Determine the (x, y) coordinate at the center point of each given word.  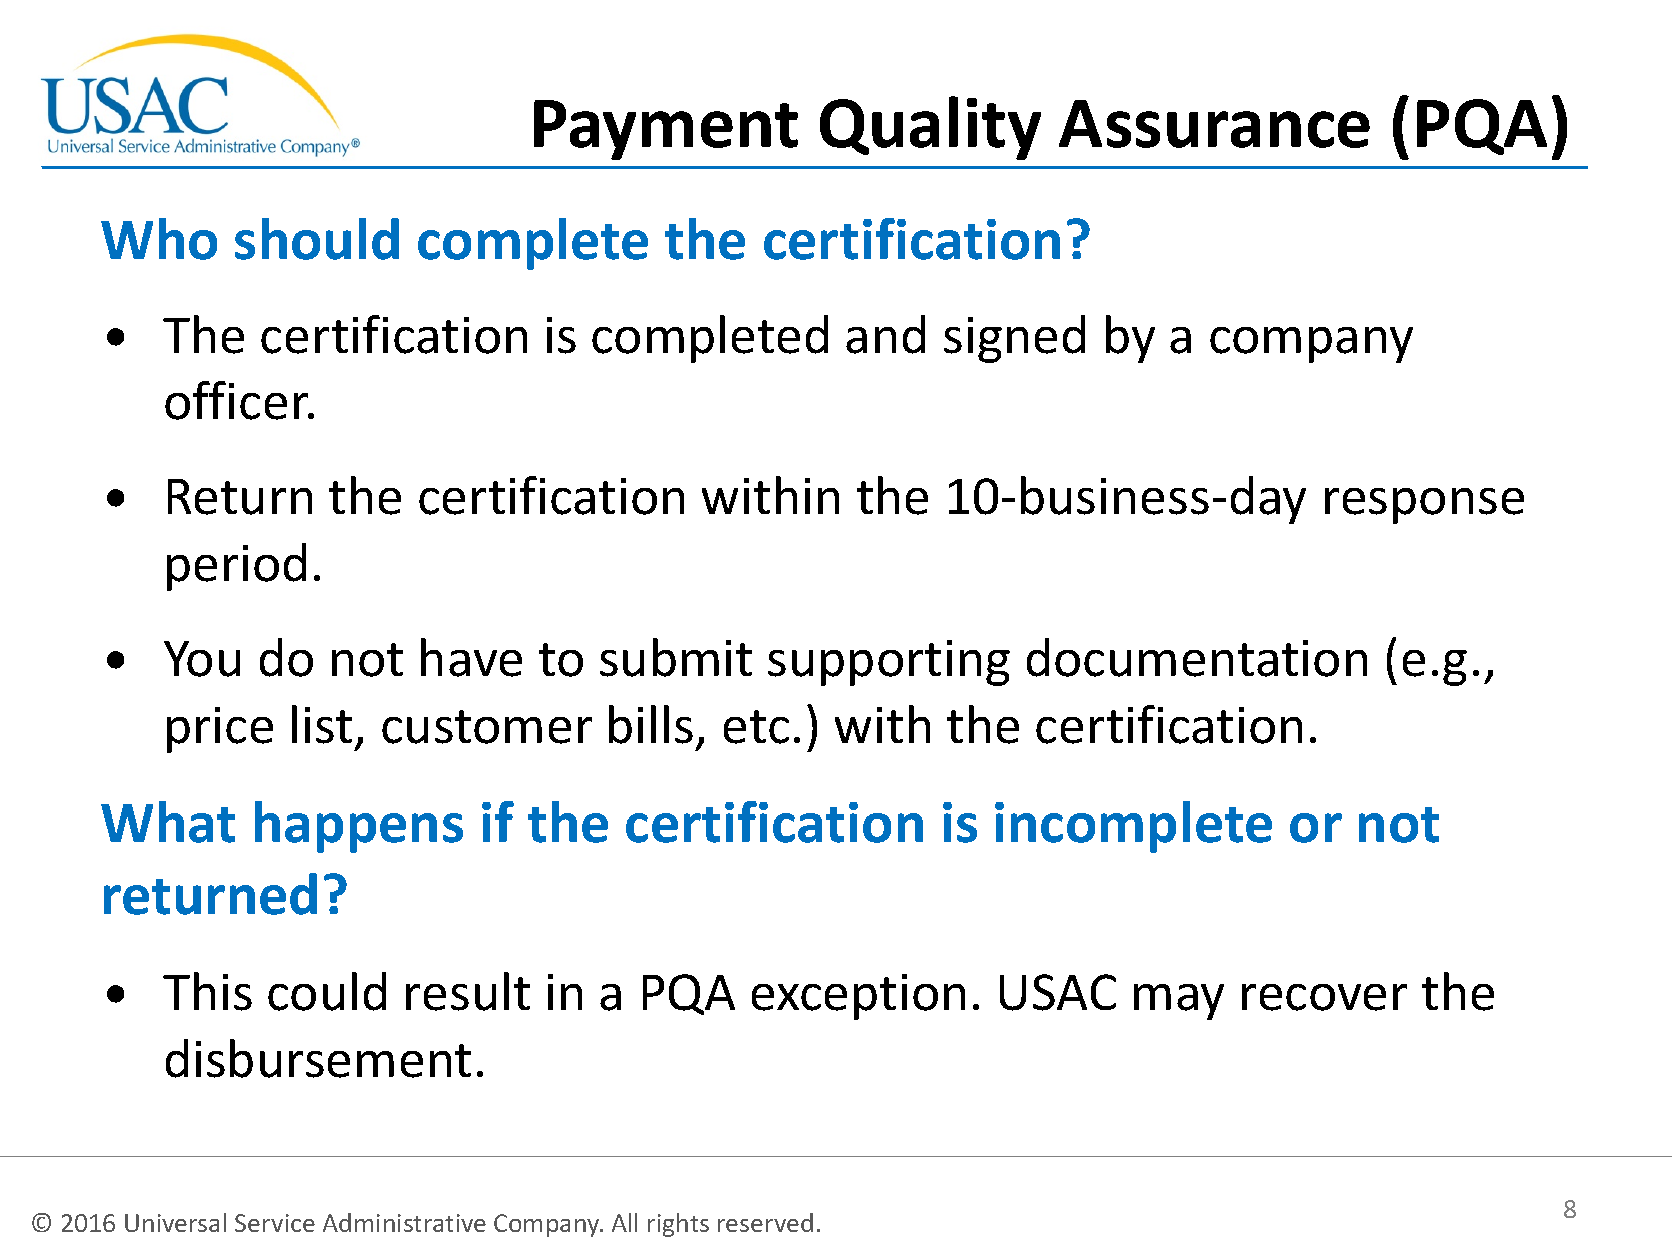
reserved (765, 1222)
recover (1324, 997)
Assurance (1214, 124)
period (236, 567)
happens (359, 827)
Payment (666, 130)
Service (275, 1223)
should (317, 239)
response (1424, 506)
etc (756, 727)
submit (676, 657)
